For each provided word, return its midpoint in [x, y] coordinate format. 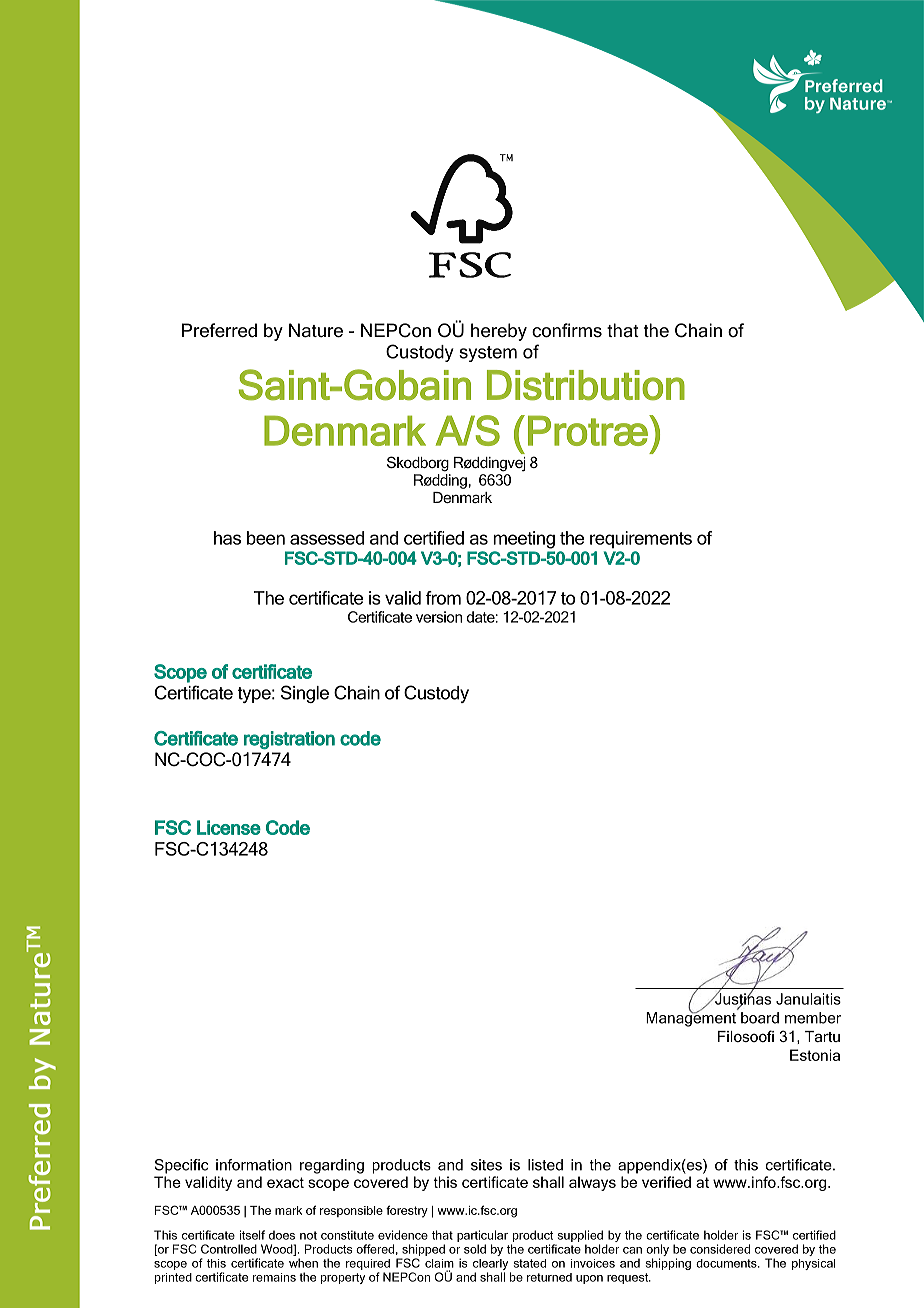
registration [289, 740]
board [760, 1018]
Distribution [586, 385]
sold [475, 1249]
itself [252, 1235]
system [488, 354]
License [229, 827]
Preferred [219, 330]
